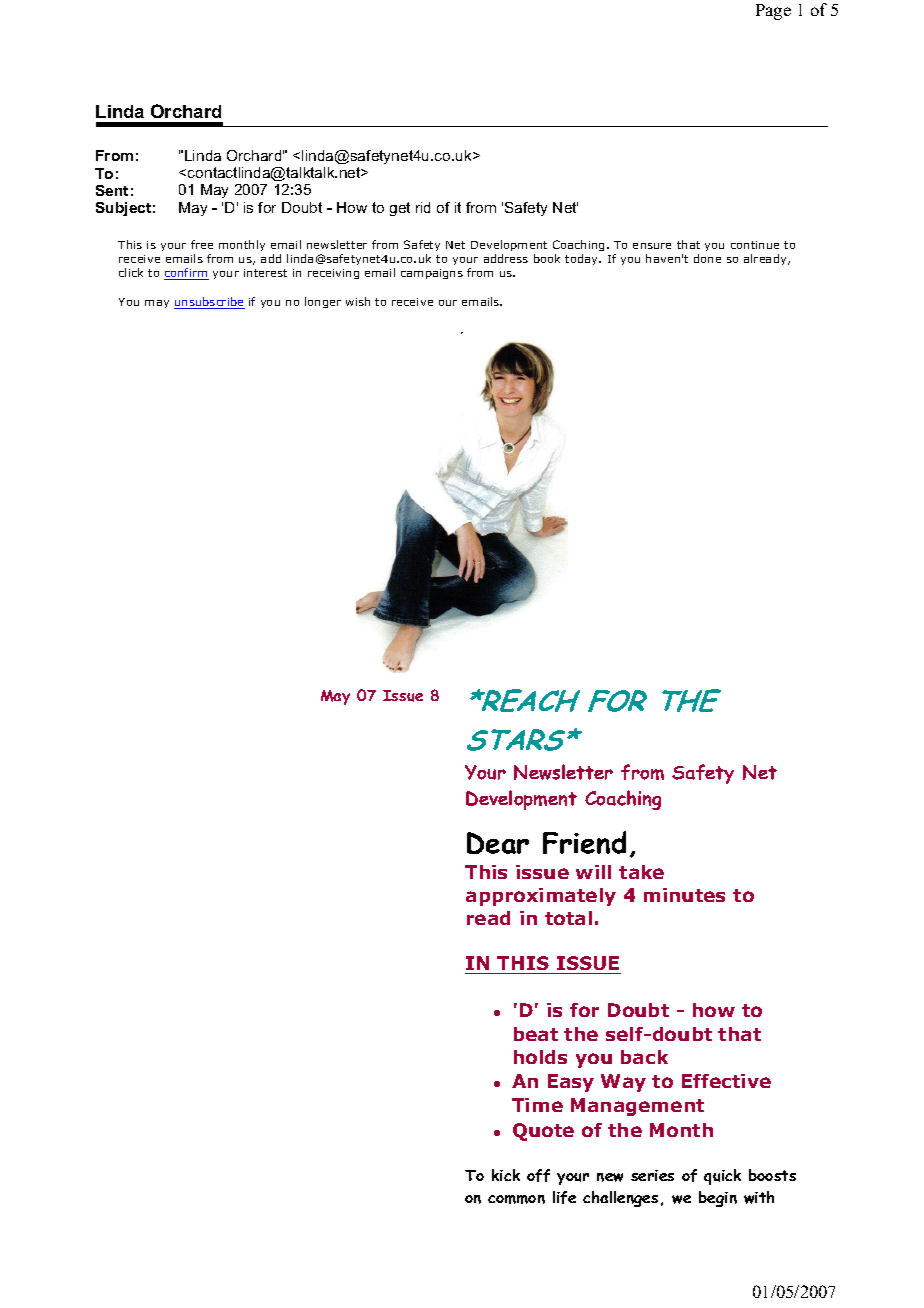 Image resolution: width=924 pixels, height=1308 pixels. I want to click on Page, so click(773, 12).
